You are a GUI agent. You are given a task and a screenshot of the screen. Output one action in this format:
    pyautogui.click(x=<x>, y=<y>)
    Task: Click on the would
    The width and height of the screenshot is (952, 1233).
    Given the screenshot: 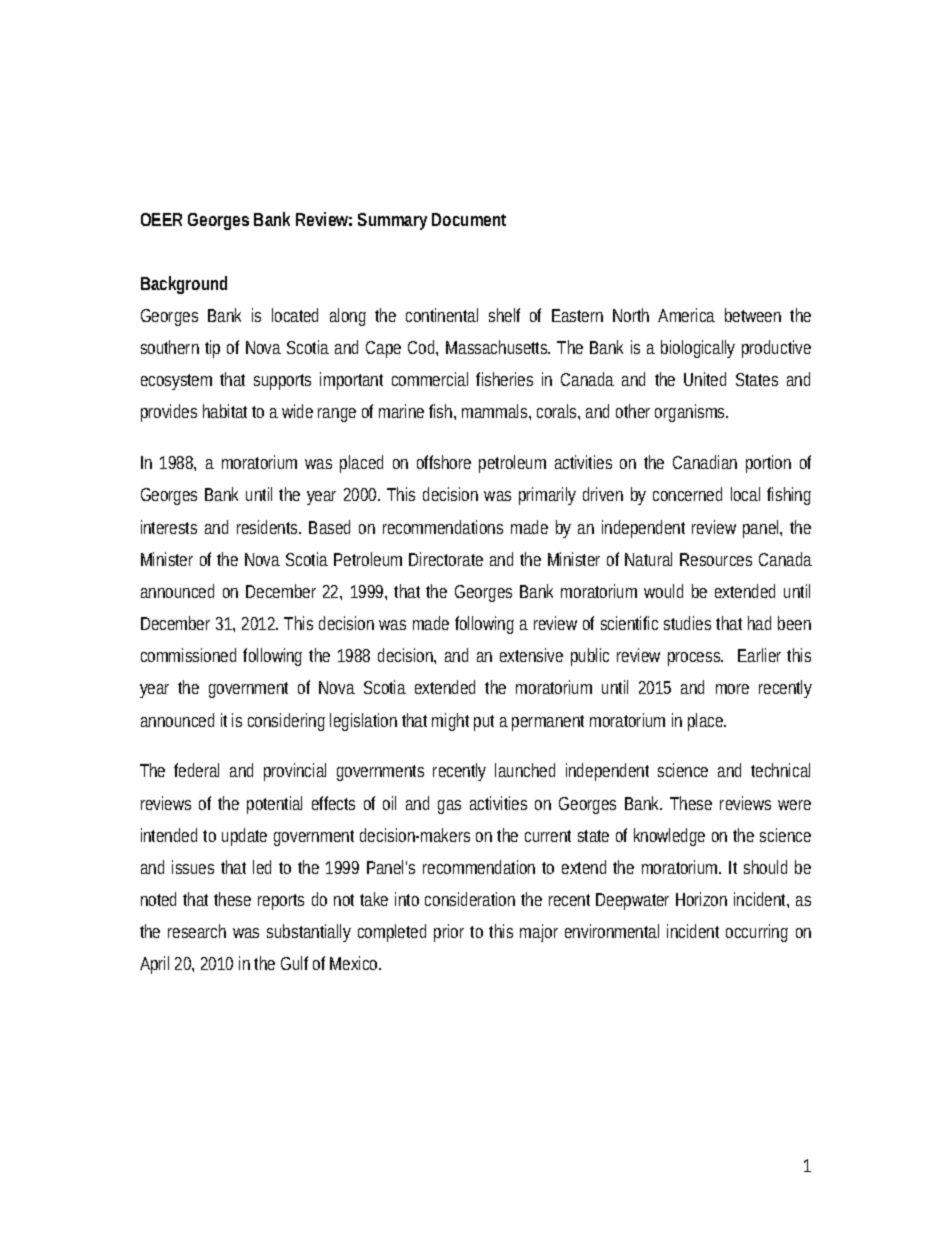 What is the action you would take?
    pyautogui.click(x=663, y=591)
